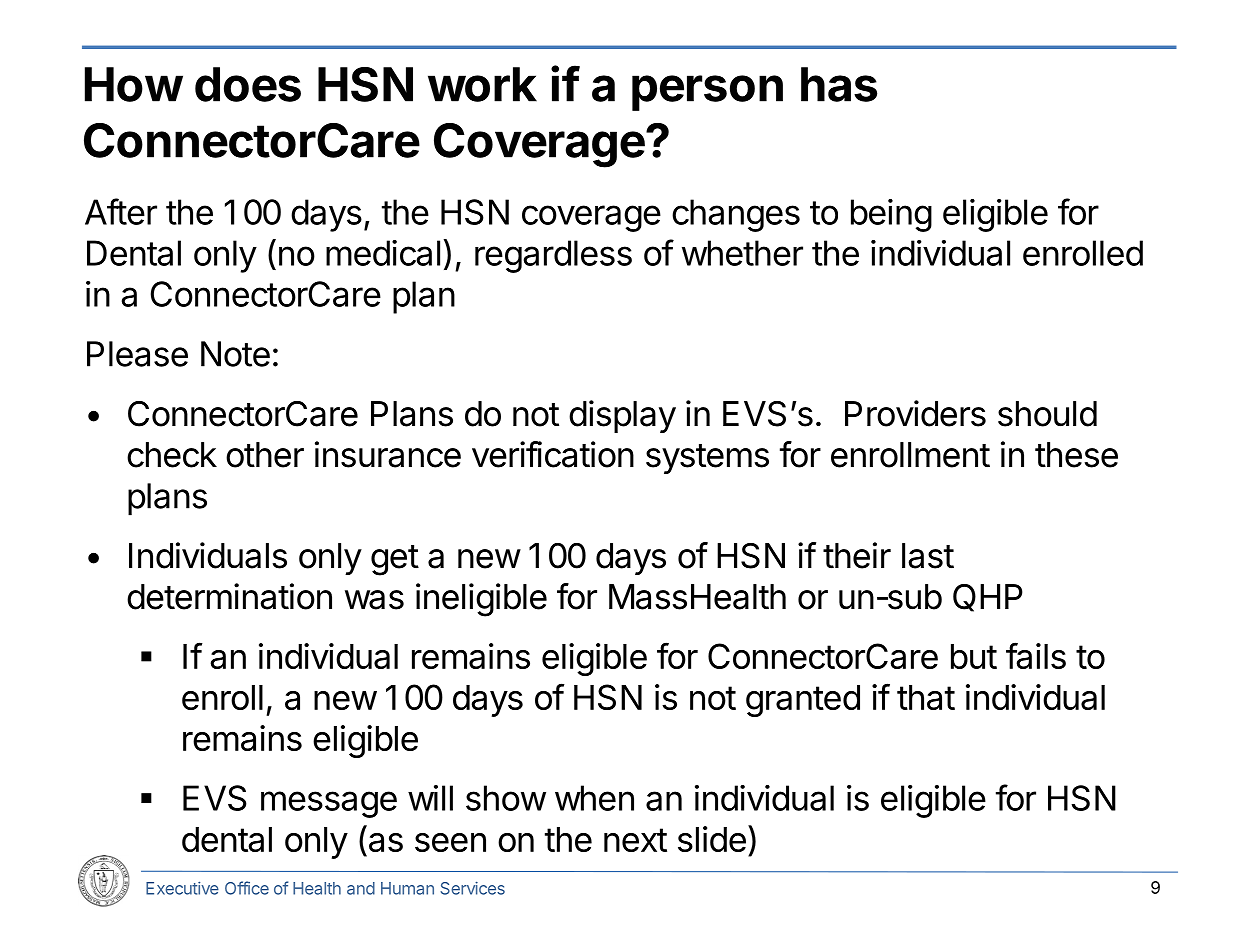 Image resolution: width=1233 pixels, height=952 pixels. Describe the element at coordinates (707, 93) in the screenshot. I see `person` at that location.
